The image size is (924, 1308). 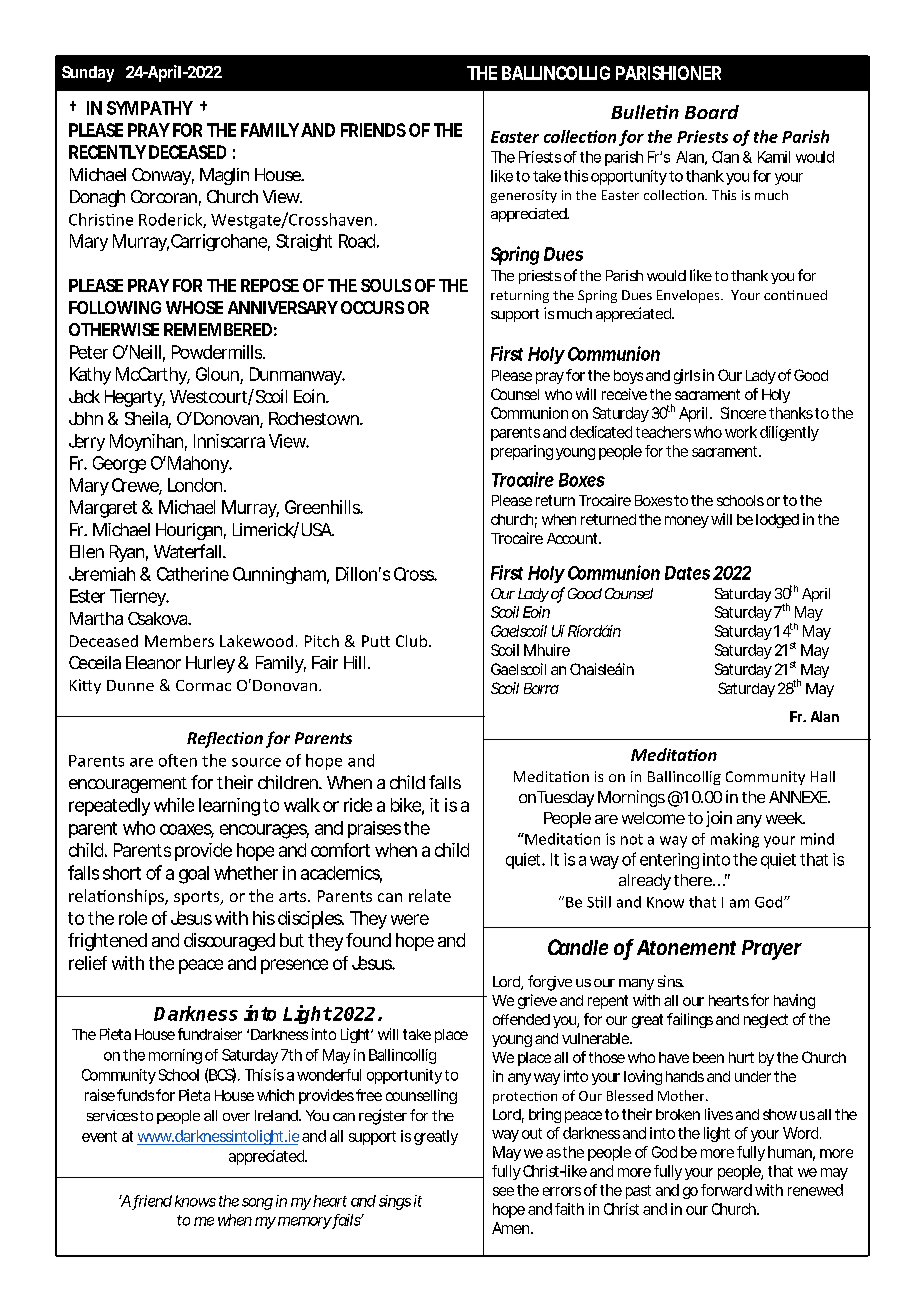 I want to click on sports, so click(x=198, y=898).
